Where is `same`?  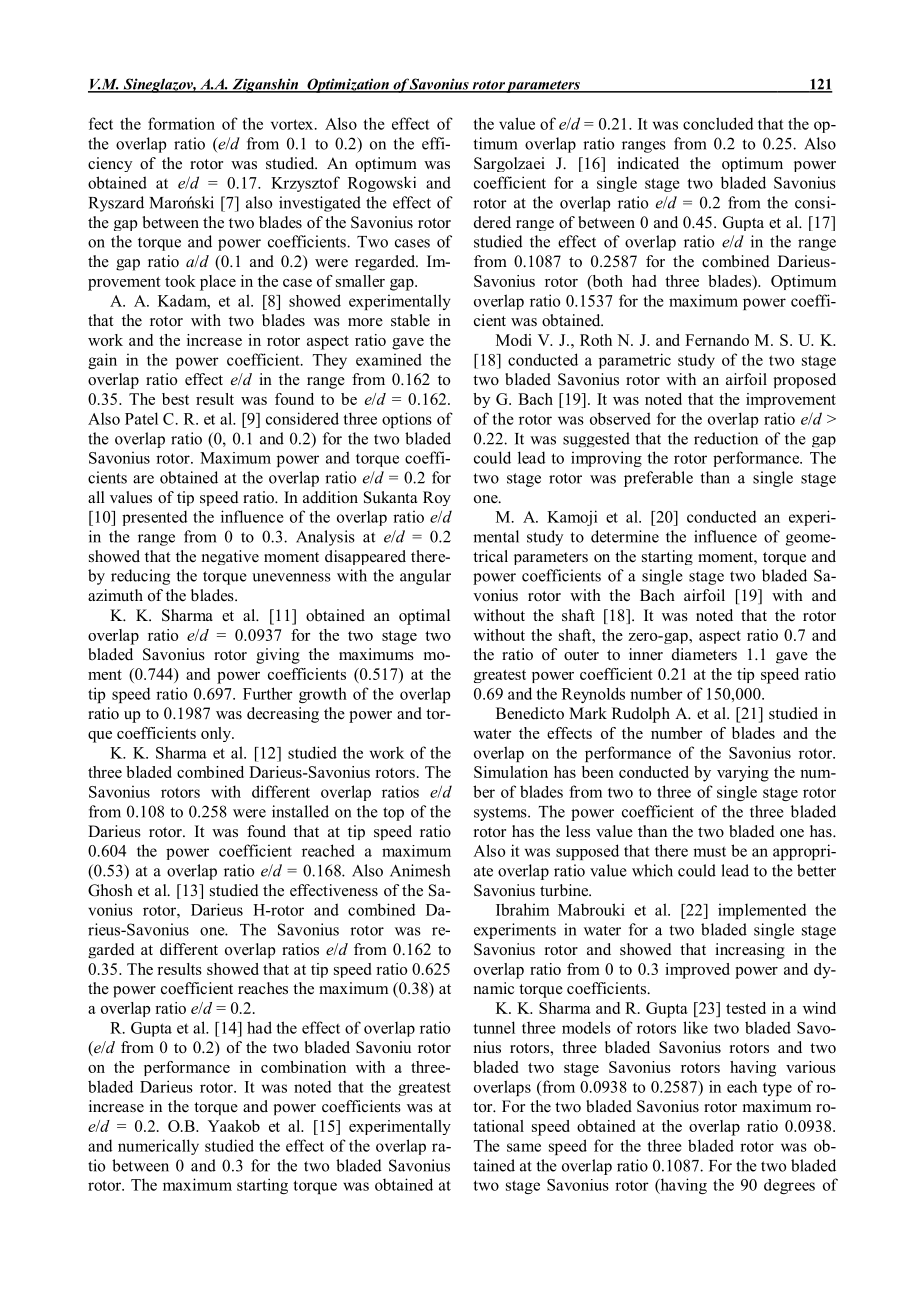 same is located at coordinates (524, 1147).
